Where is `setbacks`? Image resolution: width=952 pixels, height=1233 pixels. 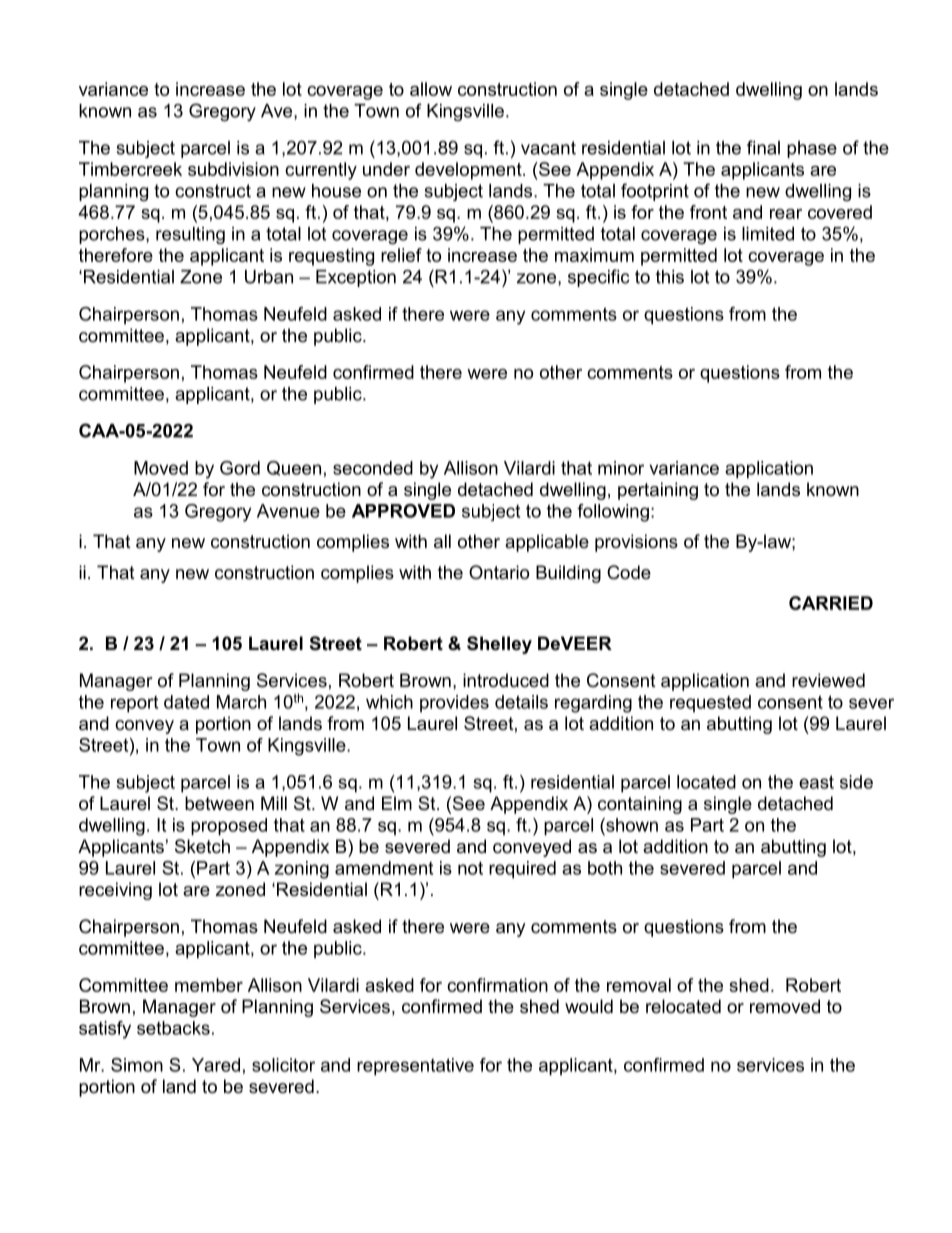
setbacks is located at coordinates (173, 1028).
